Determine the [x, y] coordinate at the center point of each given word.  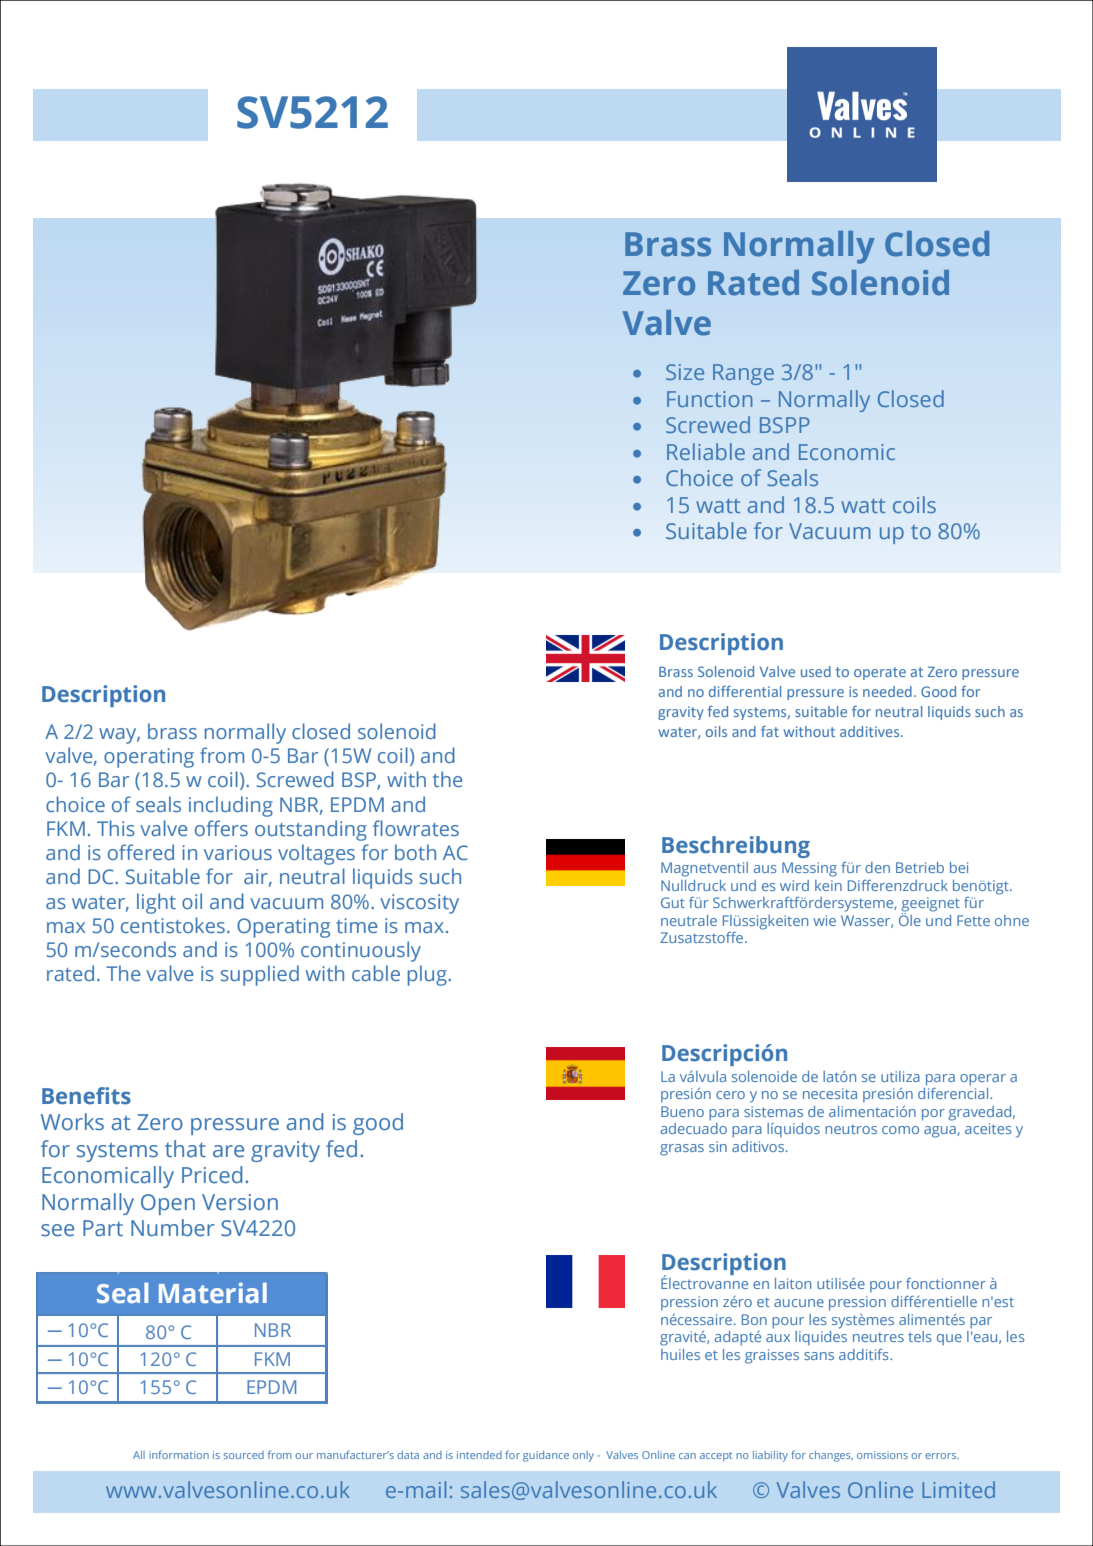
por [933, 1115]
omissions [882, 1455]
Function [710, 399]
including [231, 806]
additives [871, 731]
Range [743, 374]
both [415, 852]
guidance [546, 1456]
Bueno [682, 1111]
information [179, 1454]
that [185, 1148]
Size [685, 372]
